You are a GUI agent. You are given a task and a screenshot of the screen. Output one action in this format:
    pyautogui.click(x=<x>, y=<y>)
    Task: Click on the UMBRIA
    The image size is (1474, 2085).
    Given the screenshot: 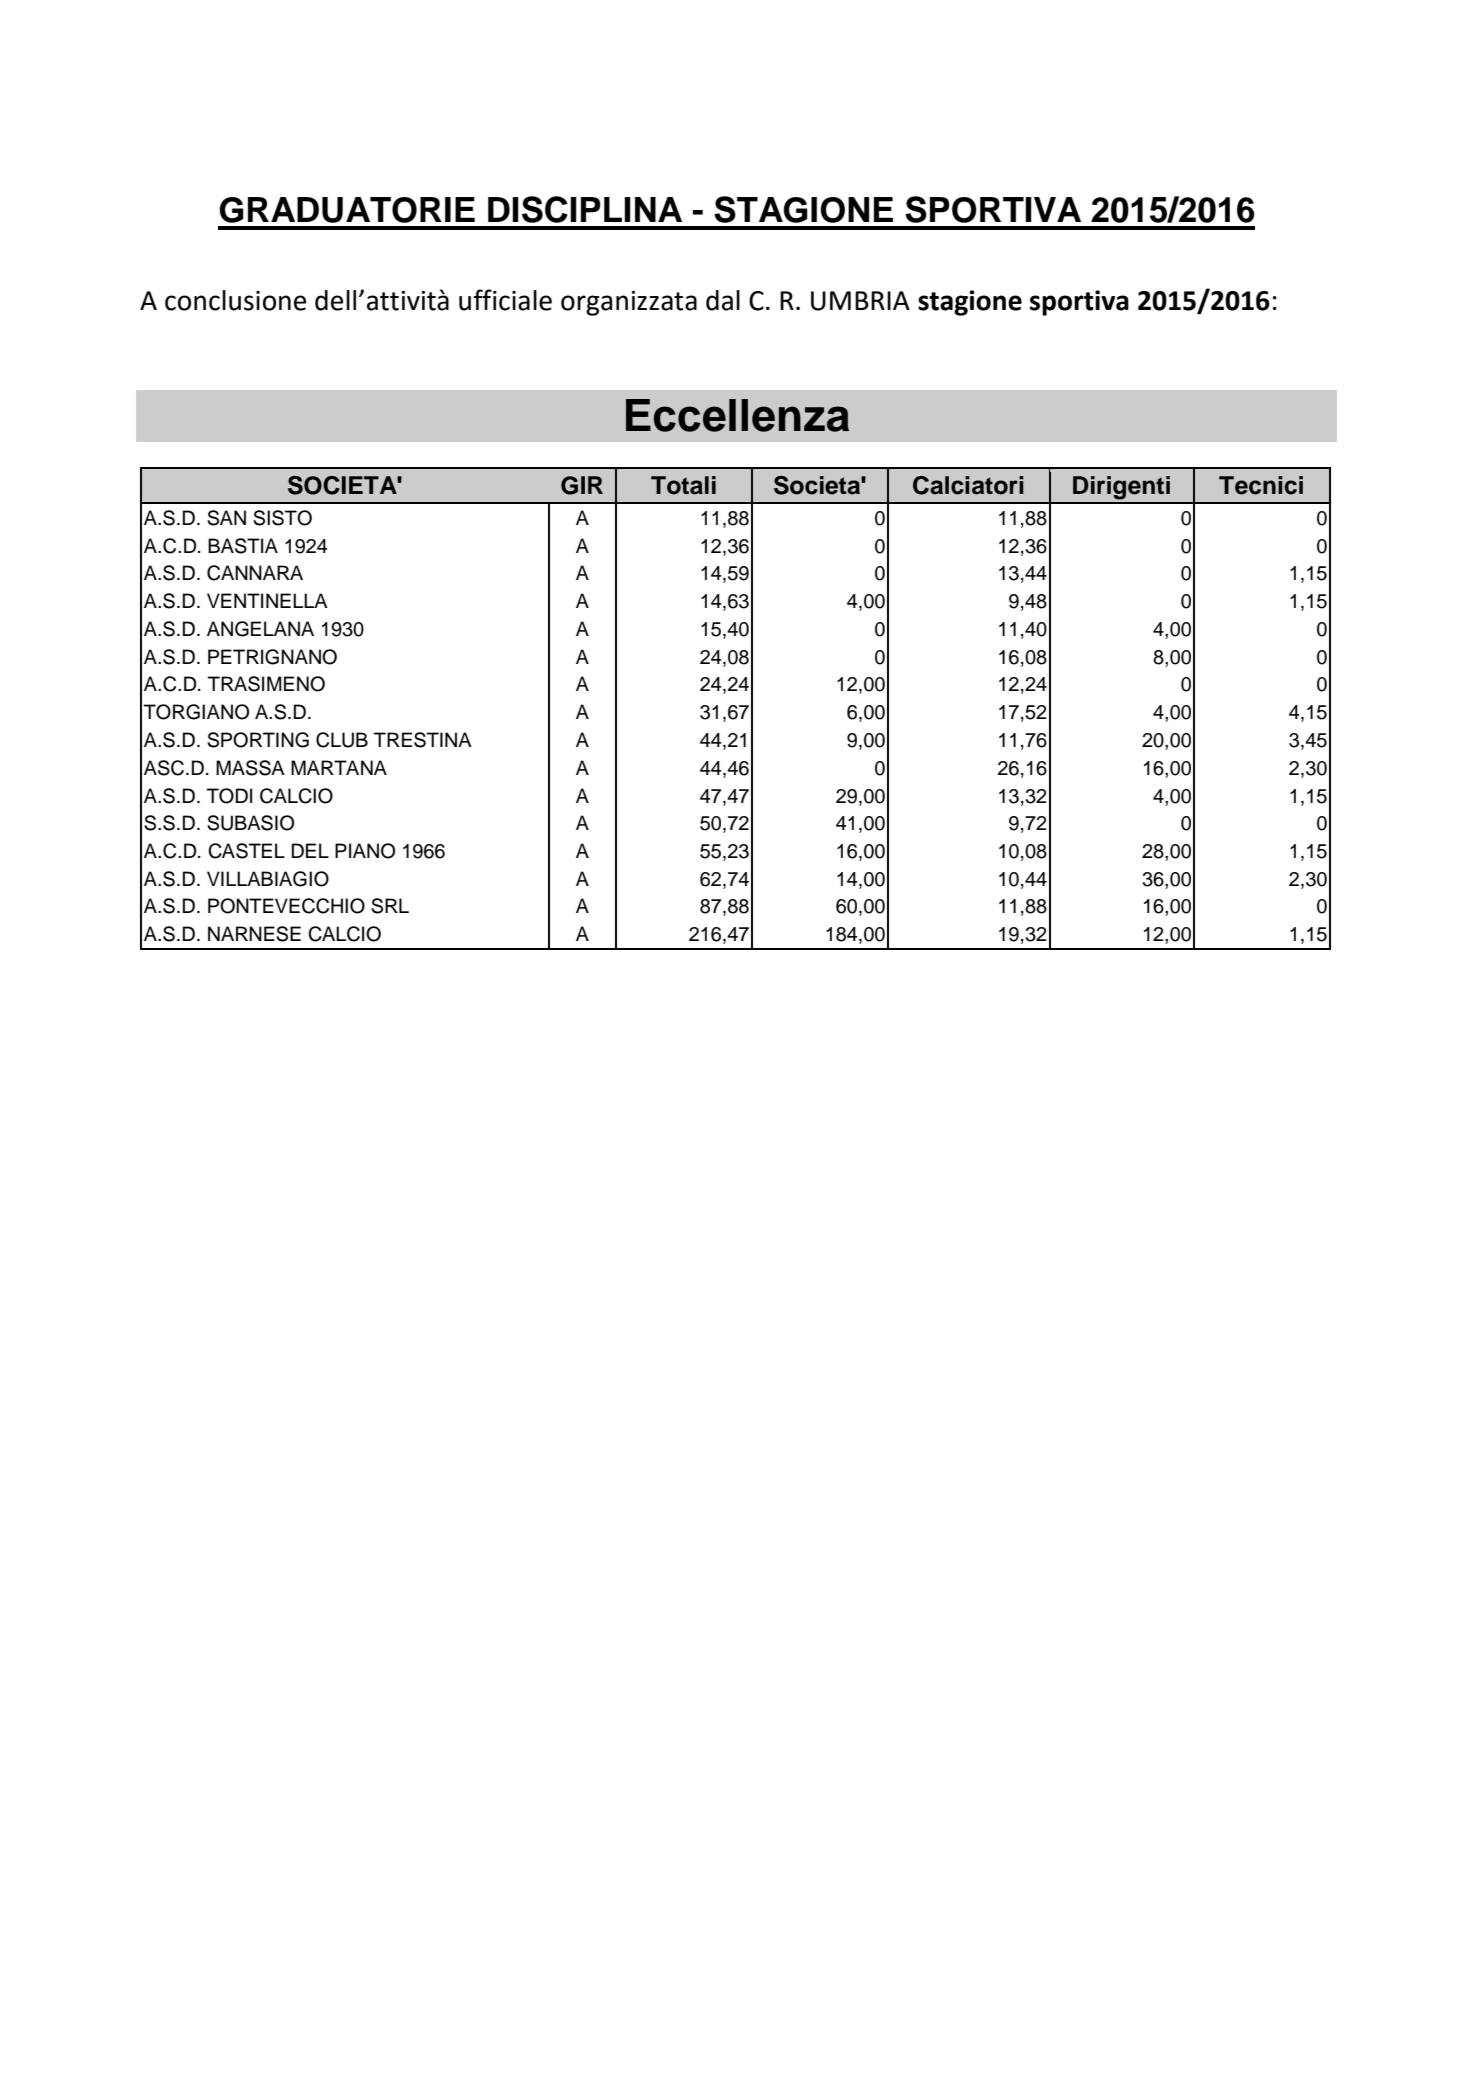 What is the action you would take?
    pyautogui.click(x=860, y=301)
